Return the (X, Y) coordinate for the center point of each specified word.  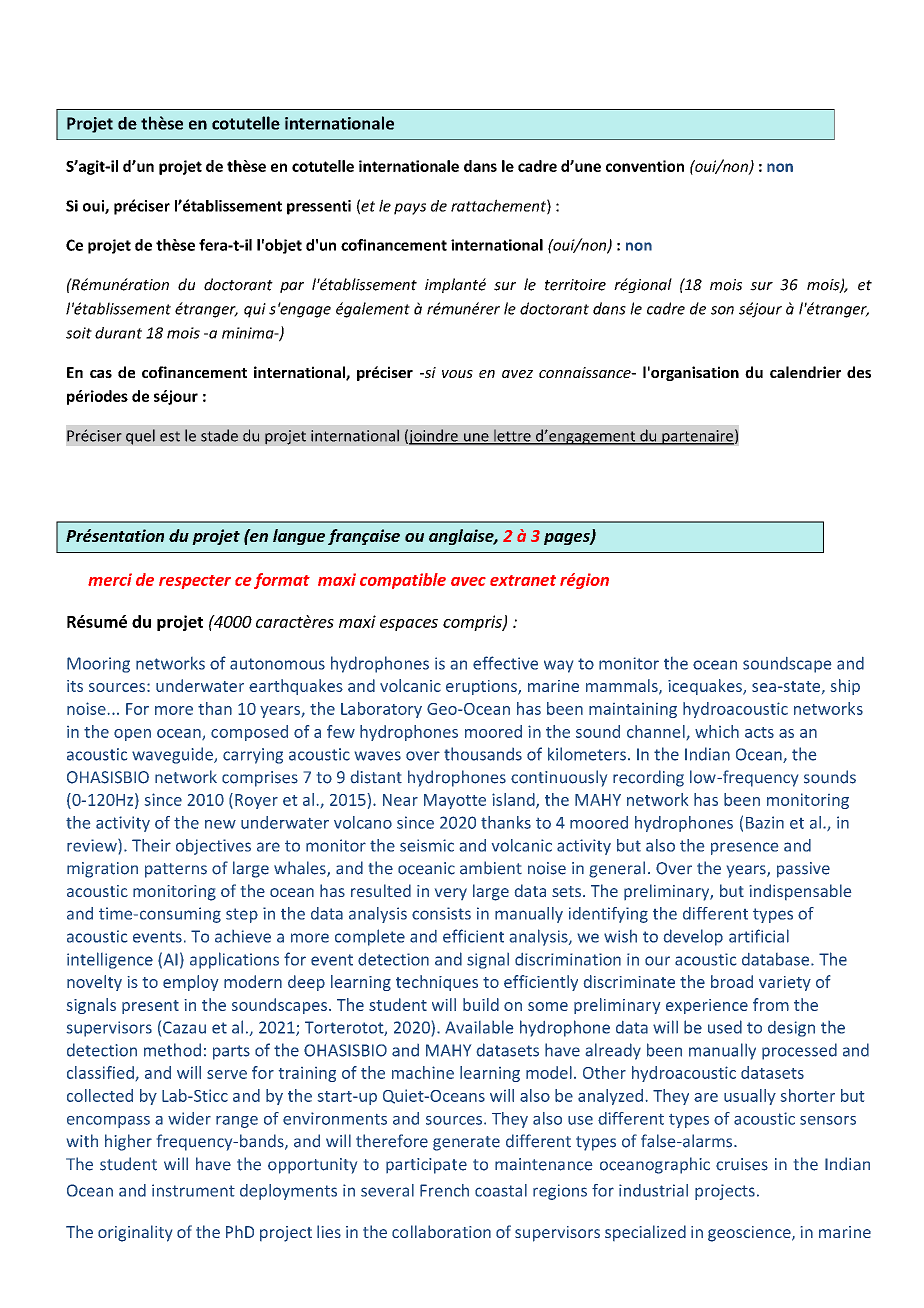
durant (118, 333)
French (444, 1190)
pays (410, 209)
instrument (193, 1190)
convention (645, 166)
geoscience (750, 1234)
